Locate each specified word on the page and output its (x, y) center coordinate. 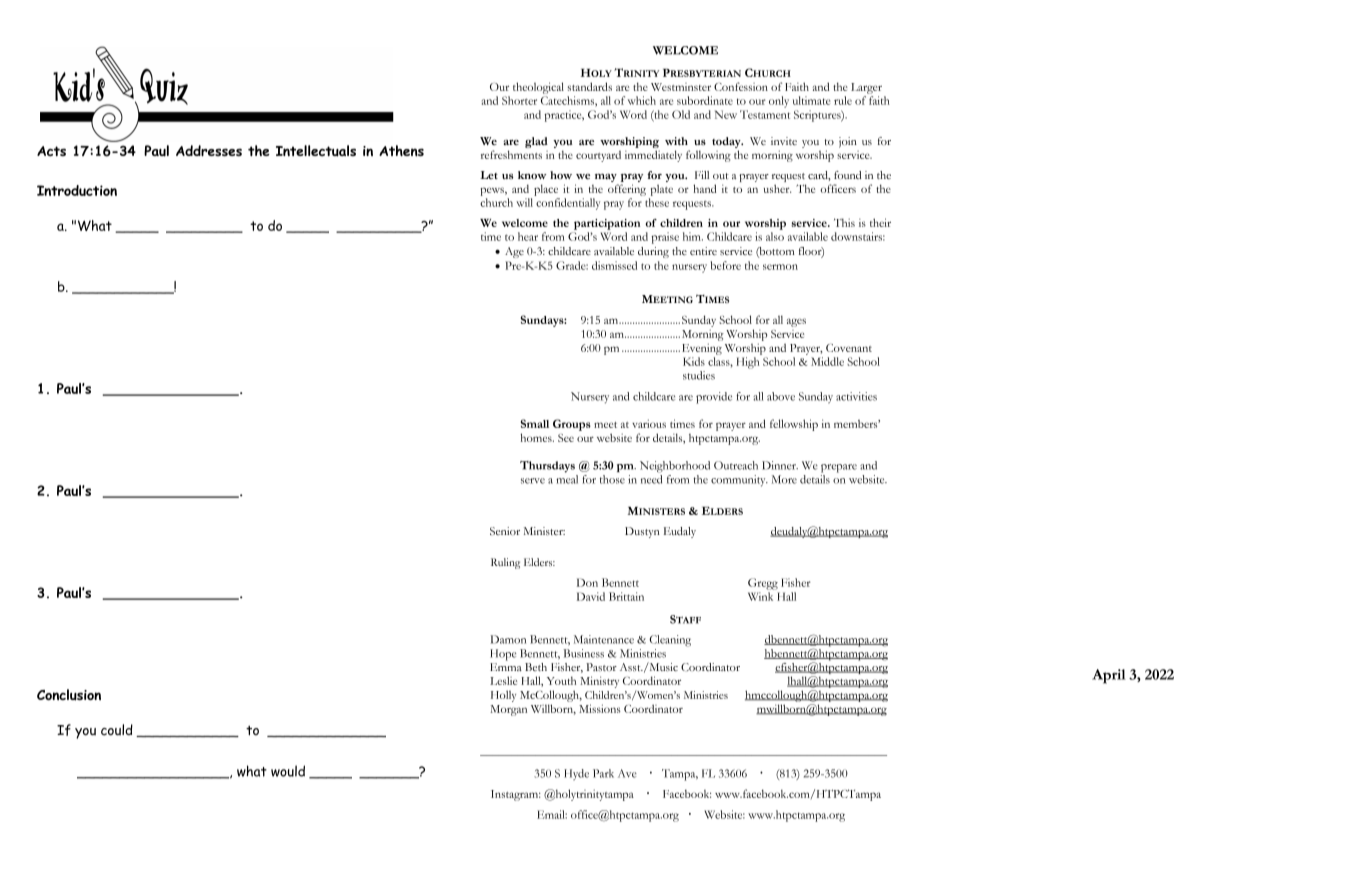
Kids (694, 361)
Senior (505, 531)
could (117, 730)
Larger (866, 88)
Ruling (505, 563)
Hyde (576, 774)
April (1109, 676)
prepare (839, 468)
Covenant (849, 348)
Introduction (77, 190)
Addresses (209, 150)
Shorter (519, 100)
